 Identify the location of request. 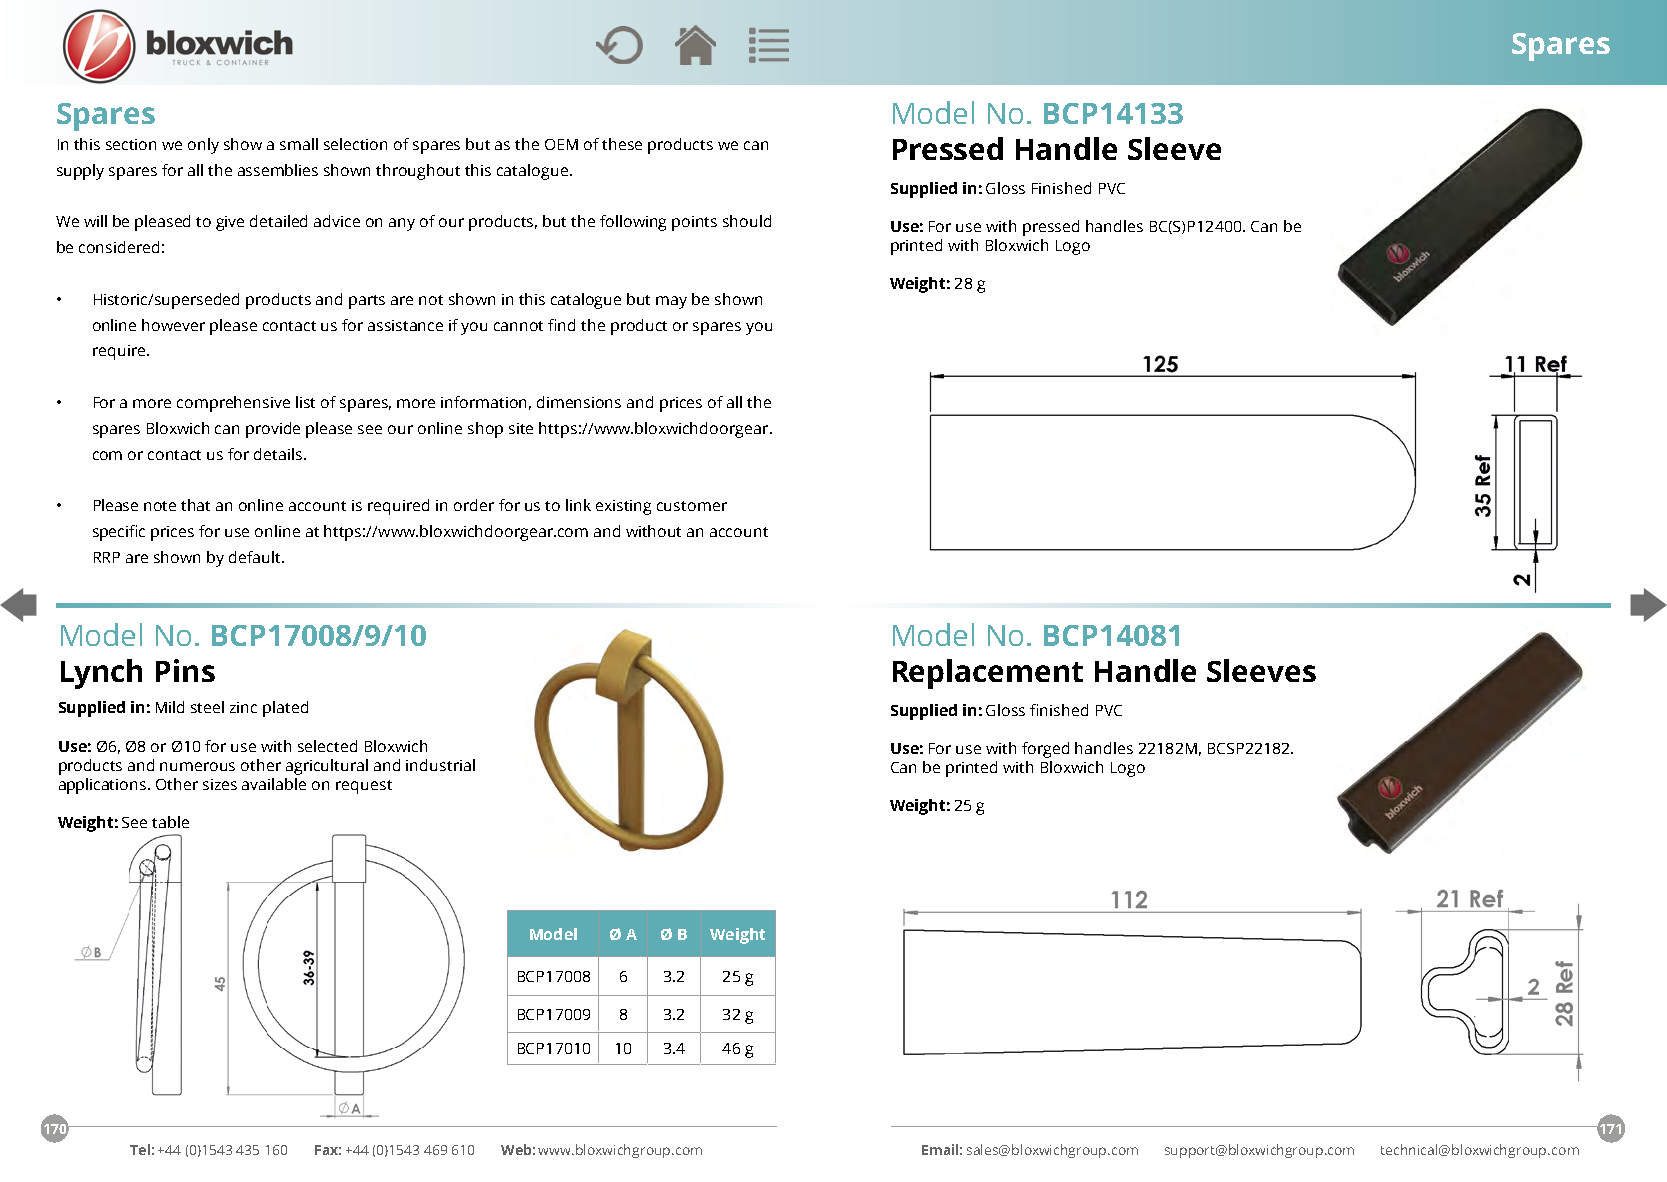
(364, 787).
